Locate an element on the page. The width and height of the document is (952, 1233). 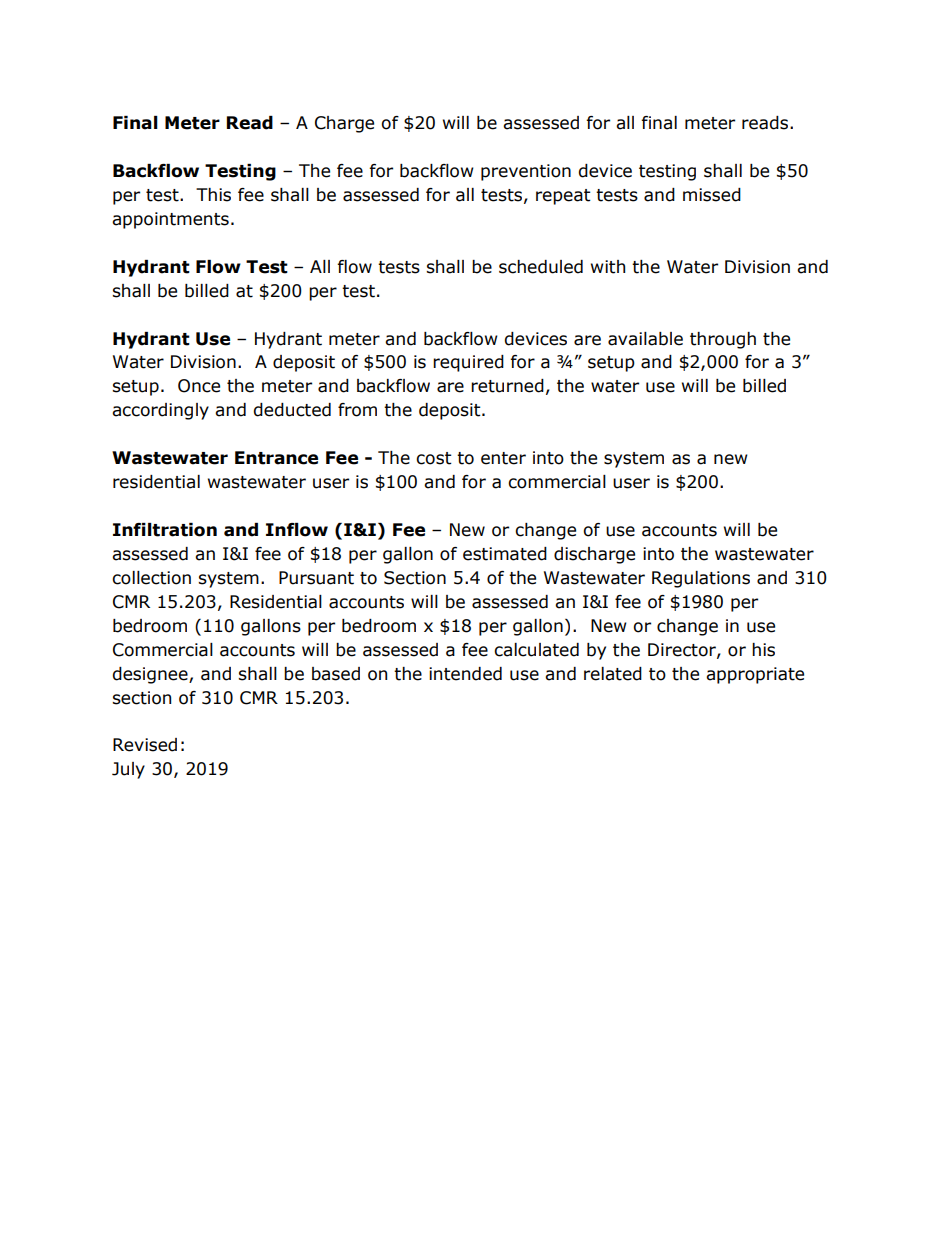
Revised is located at coordinates (145, 745).
